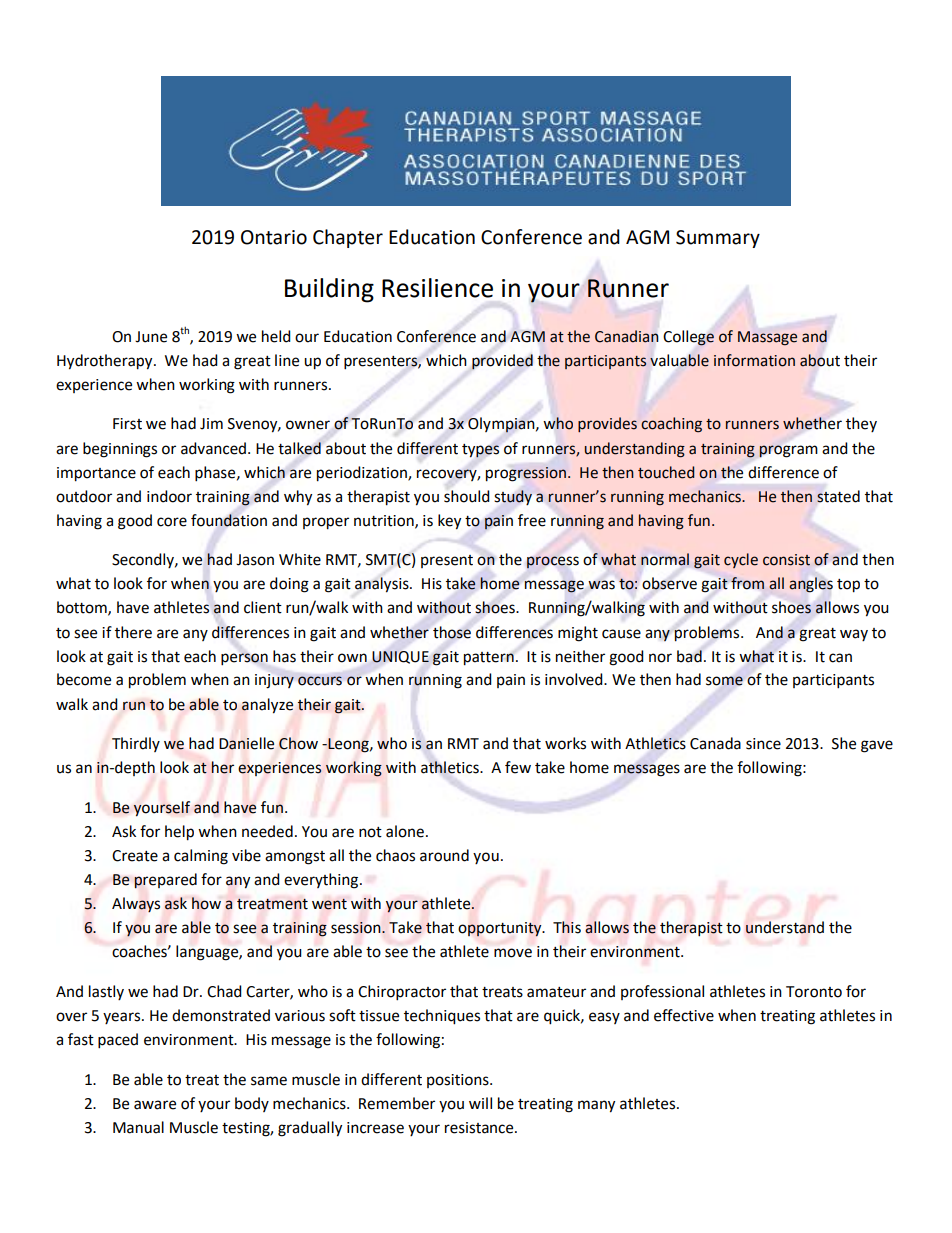 The width and height of the image is (952, 1233). What do you see at coordinates (274, 237) in the image?
I see `Ontario` at bounding box center [274, 237].
